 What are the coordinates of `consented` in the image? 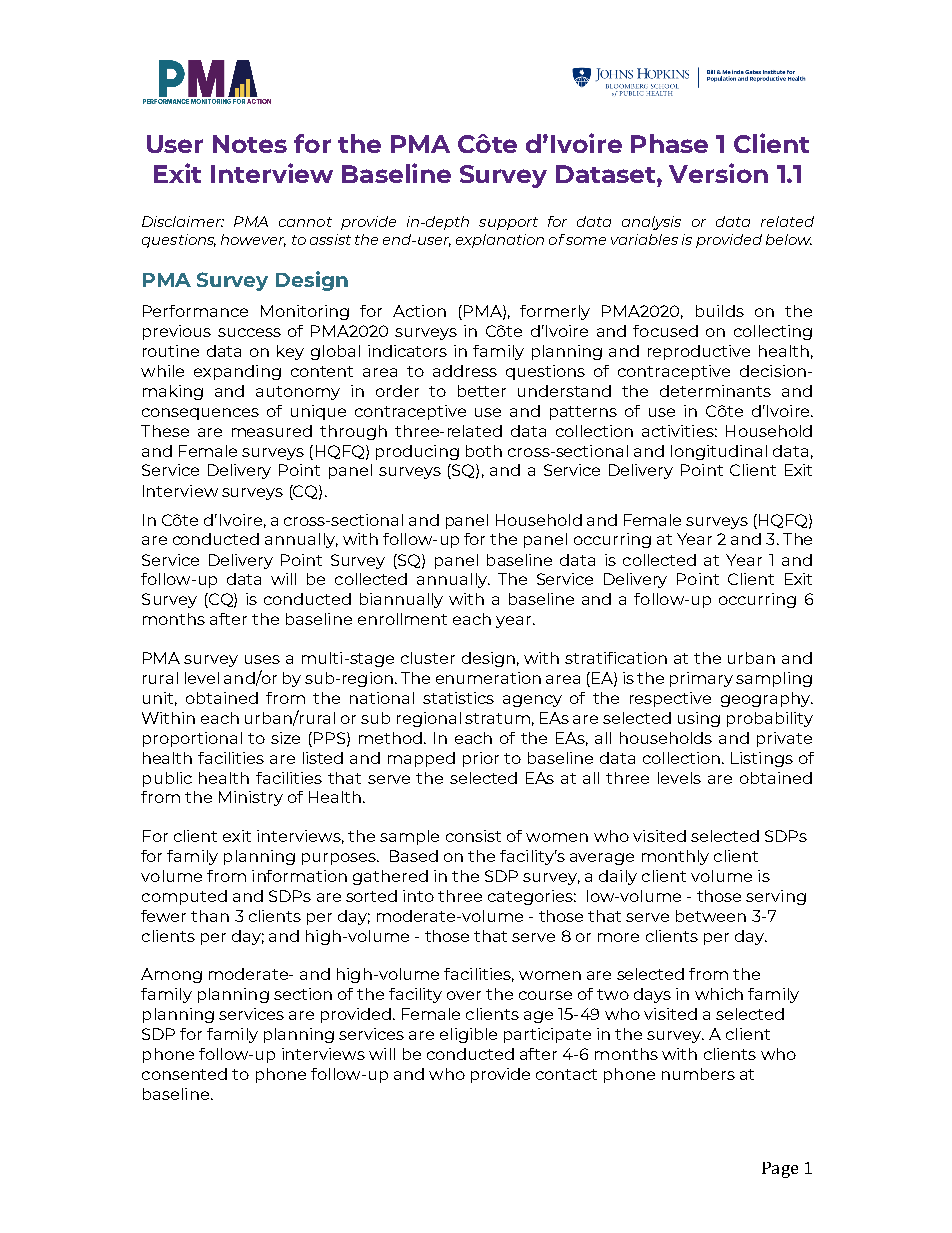 It's located at (184, 1074).
